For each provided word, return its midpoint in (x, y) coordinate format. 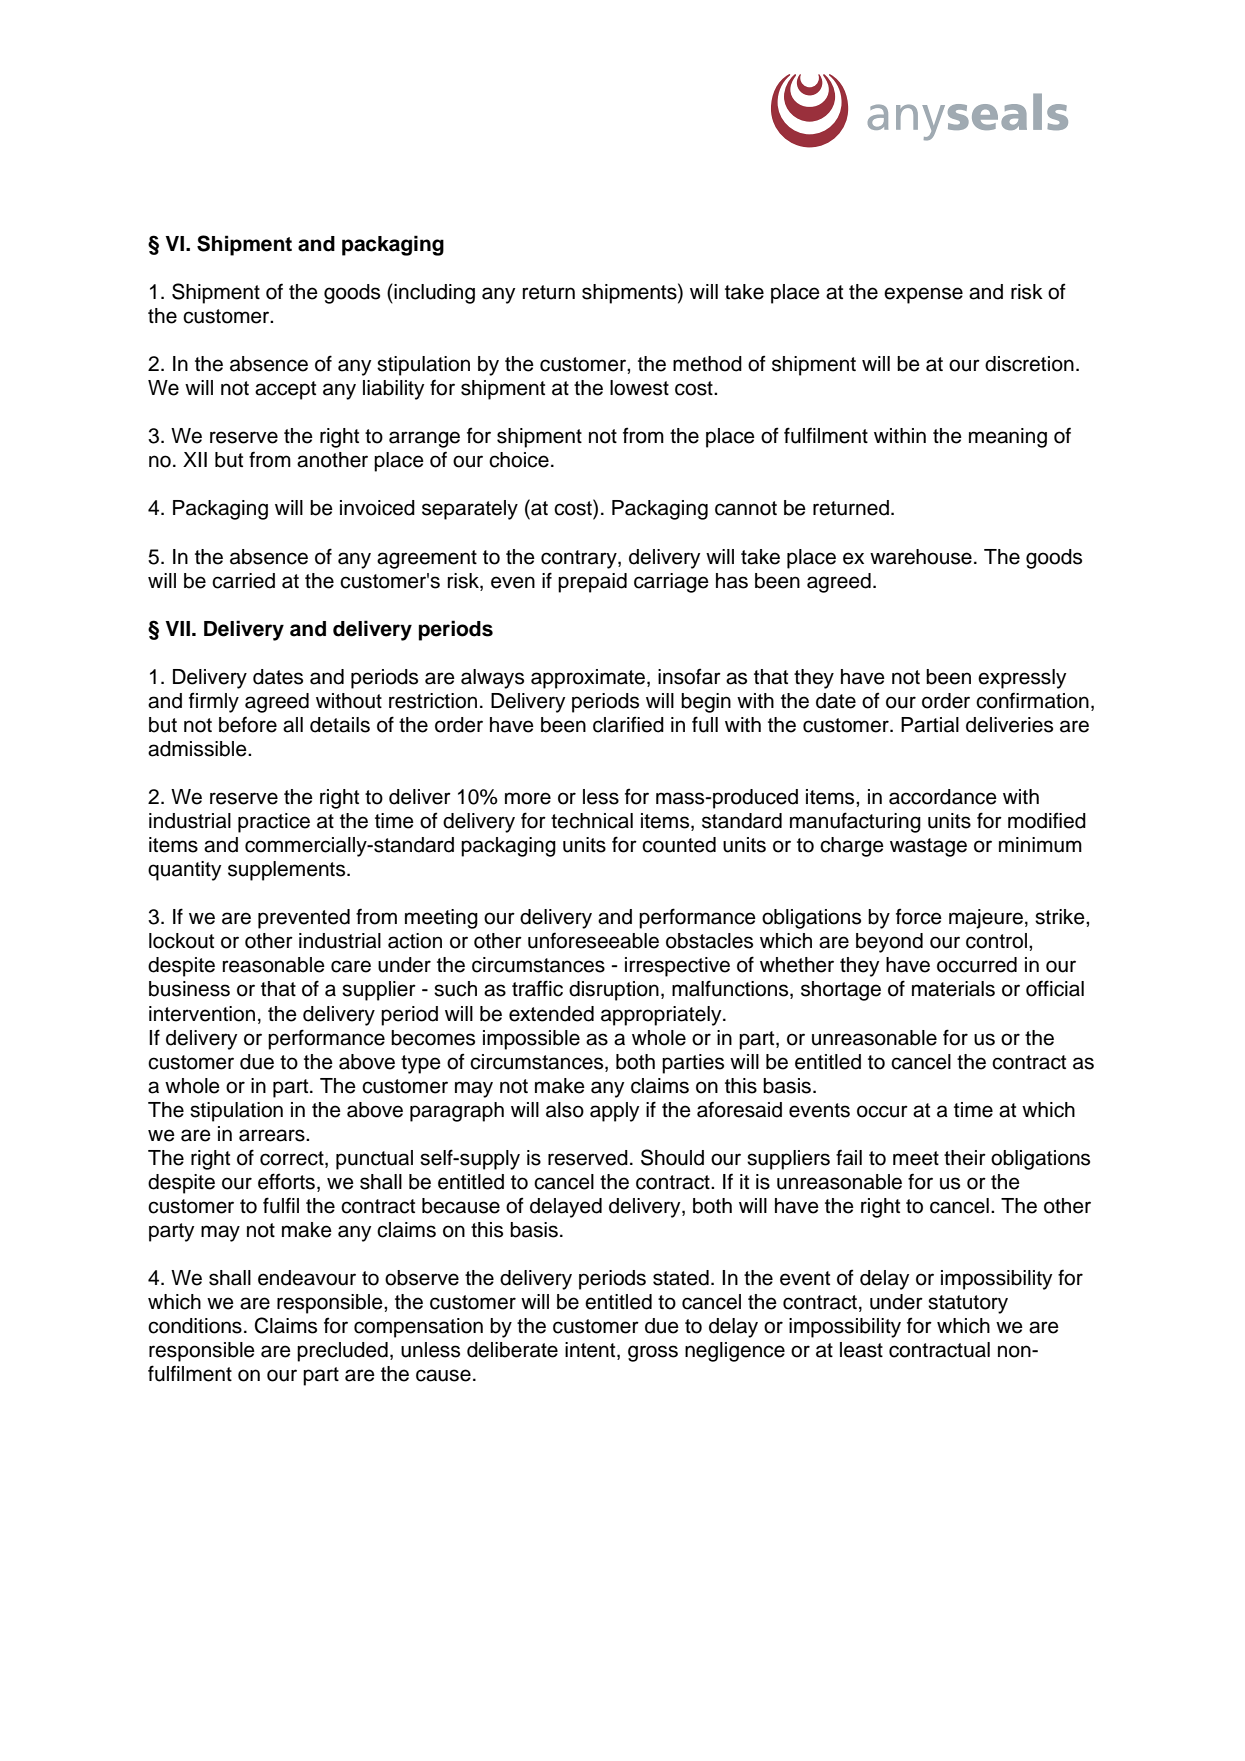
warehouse (921, 557)
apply (614, 1112)
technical (592, 821)
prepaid (592, 583)
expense (923, 295)
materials (953, 989)
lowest (639, 388)
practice (274, 823)
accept (285, 390)
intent (591, 1351)
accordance (943, 797)
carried (243, 581)
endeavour (307, 1278)
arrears (273, 1135)
